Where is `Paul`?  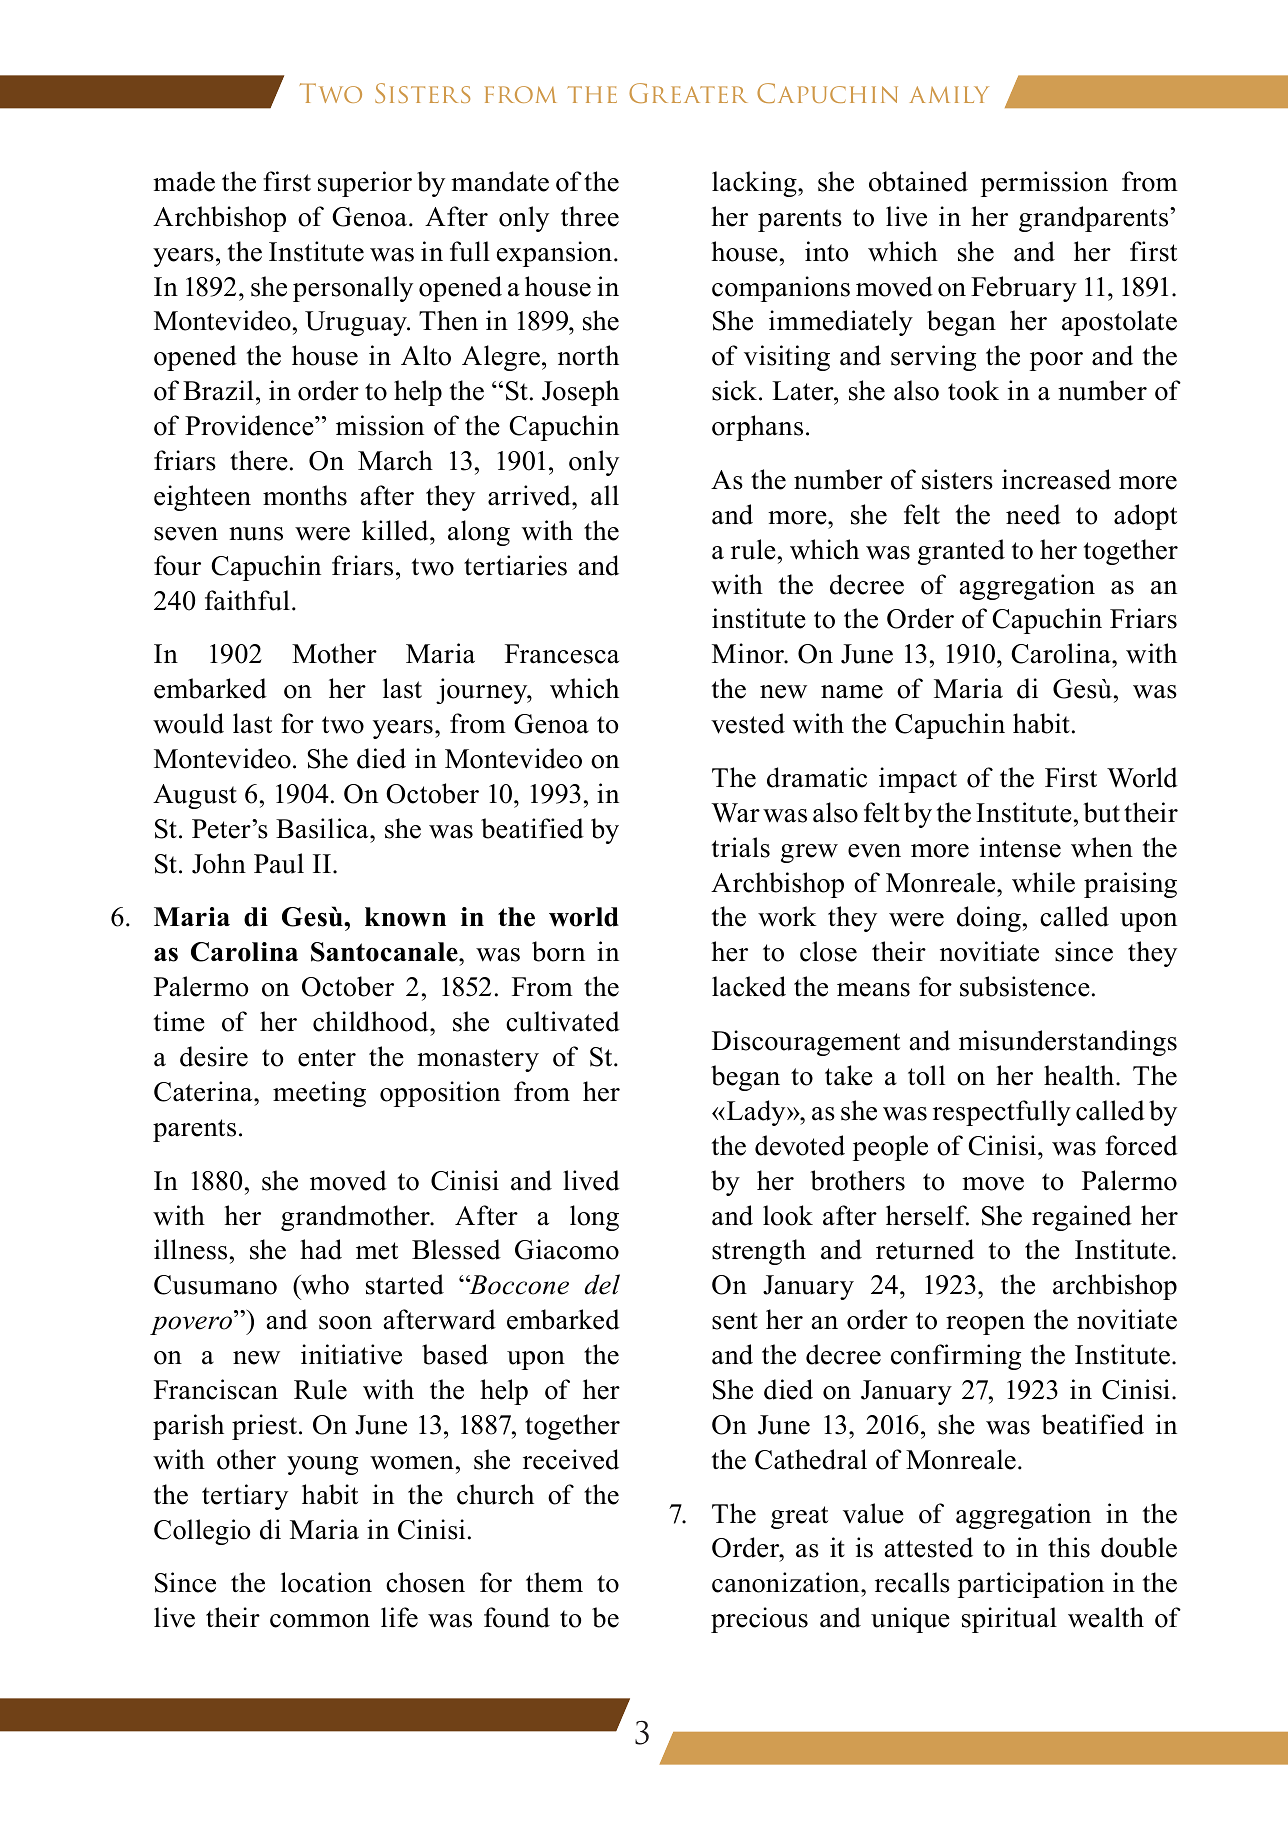
Paul is located at coordinates (279, 863).
